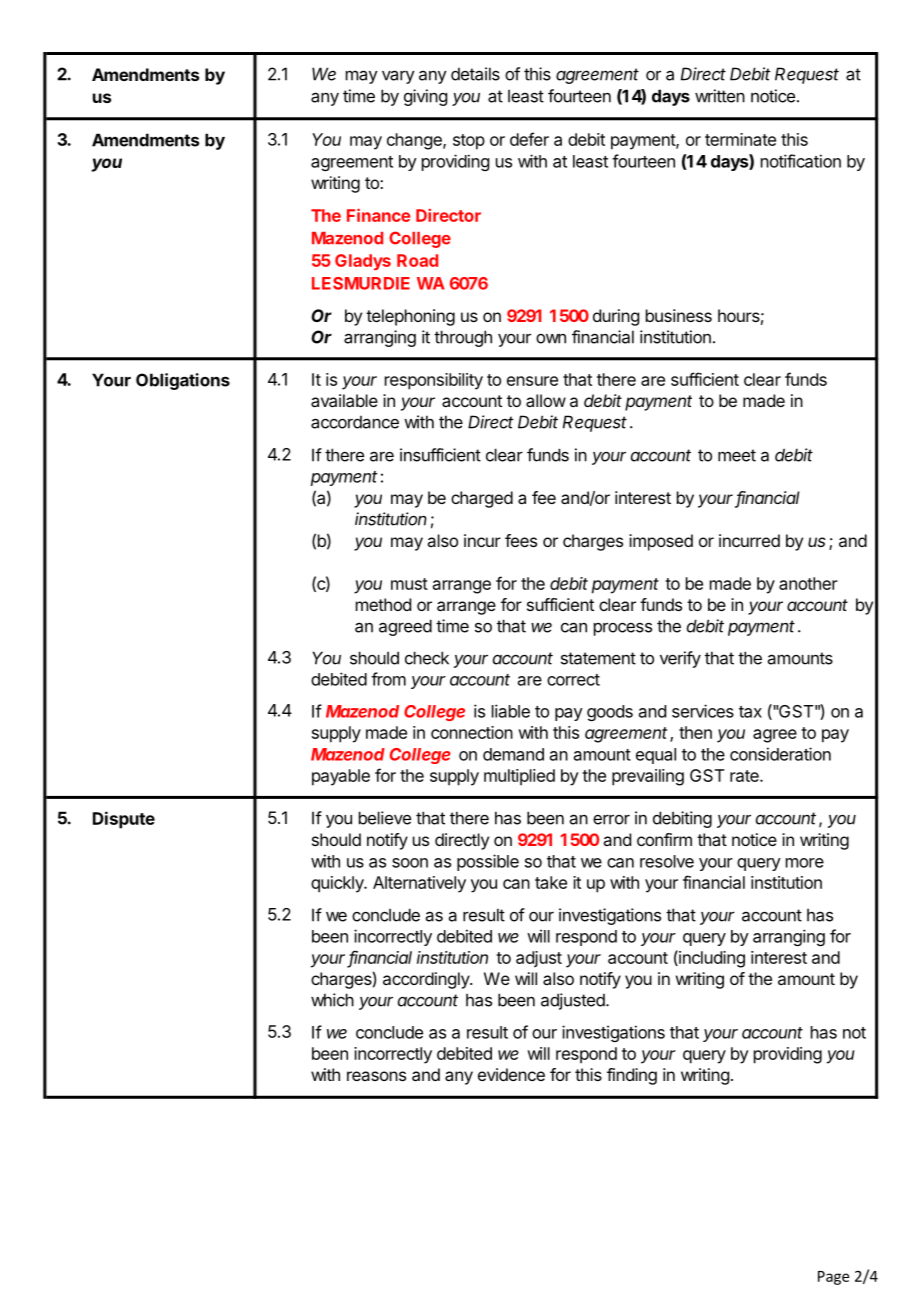 The height and width of the screenshot is (1308, 924). What do you see at coordinates (398, 77) in the screenshot?
I see `vary` at bounding box center [398, 77].
